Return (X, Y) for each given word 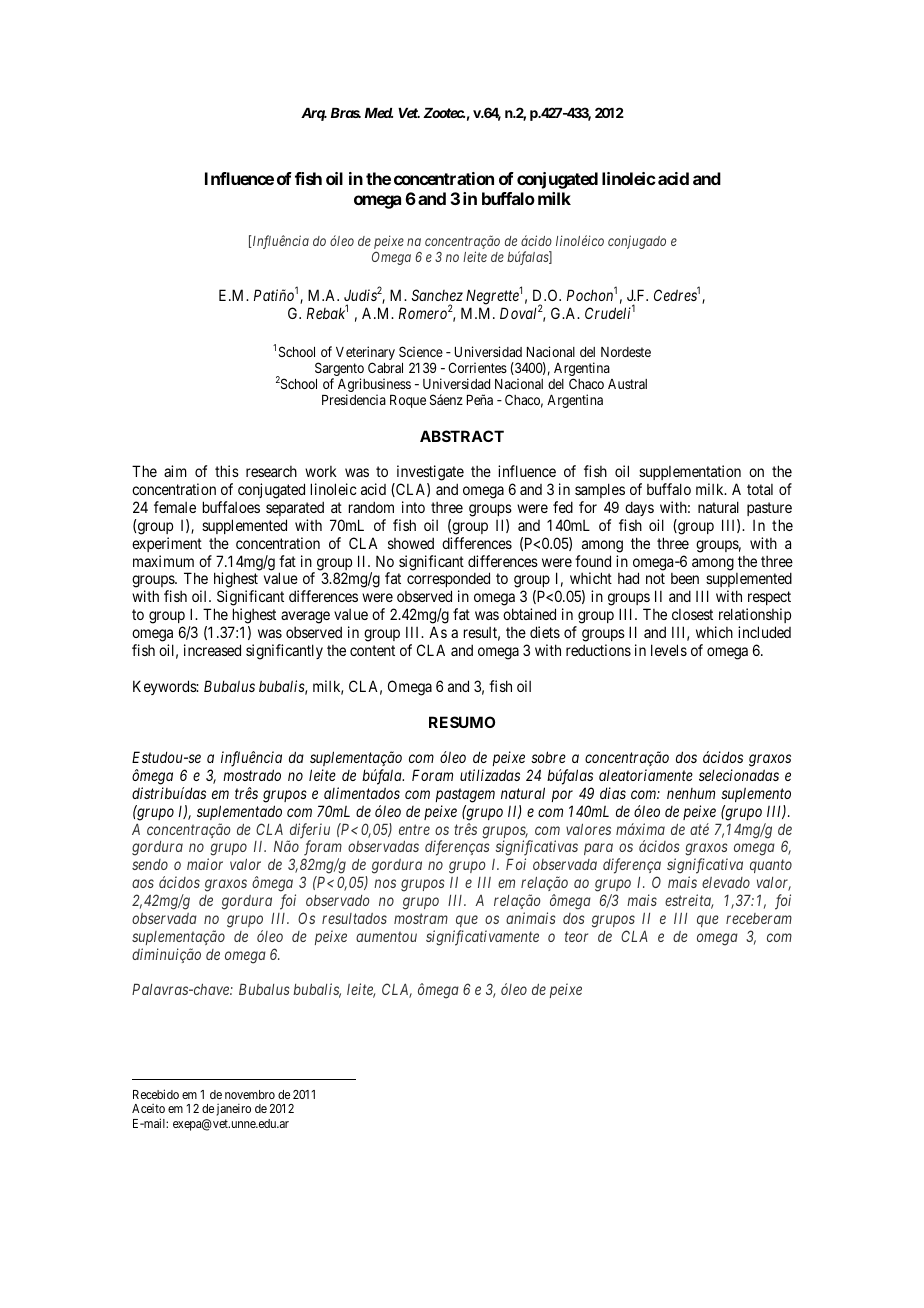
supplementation (690, 472)
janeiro (233, 1109)
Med (379, 113)
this (227, 471)
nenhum (691, 793)
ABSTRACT (462, 436)
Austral (627, 384)
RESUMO (462, 722)
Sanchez (437, 297)
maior (205, 864)
